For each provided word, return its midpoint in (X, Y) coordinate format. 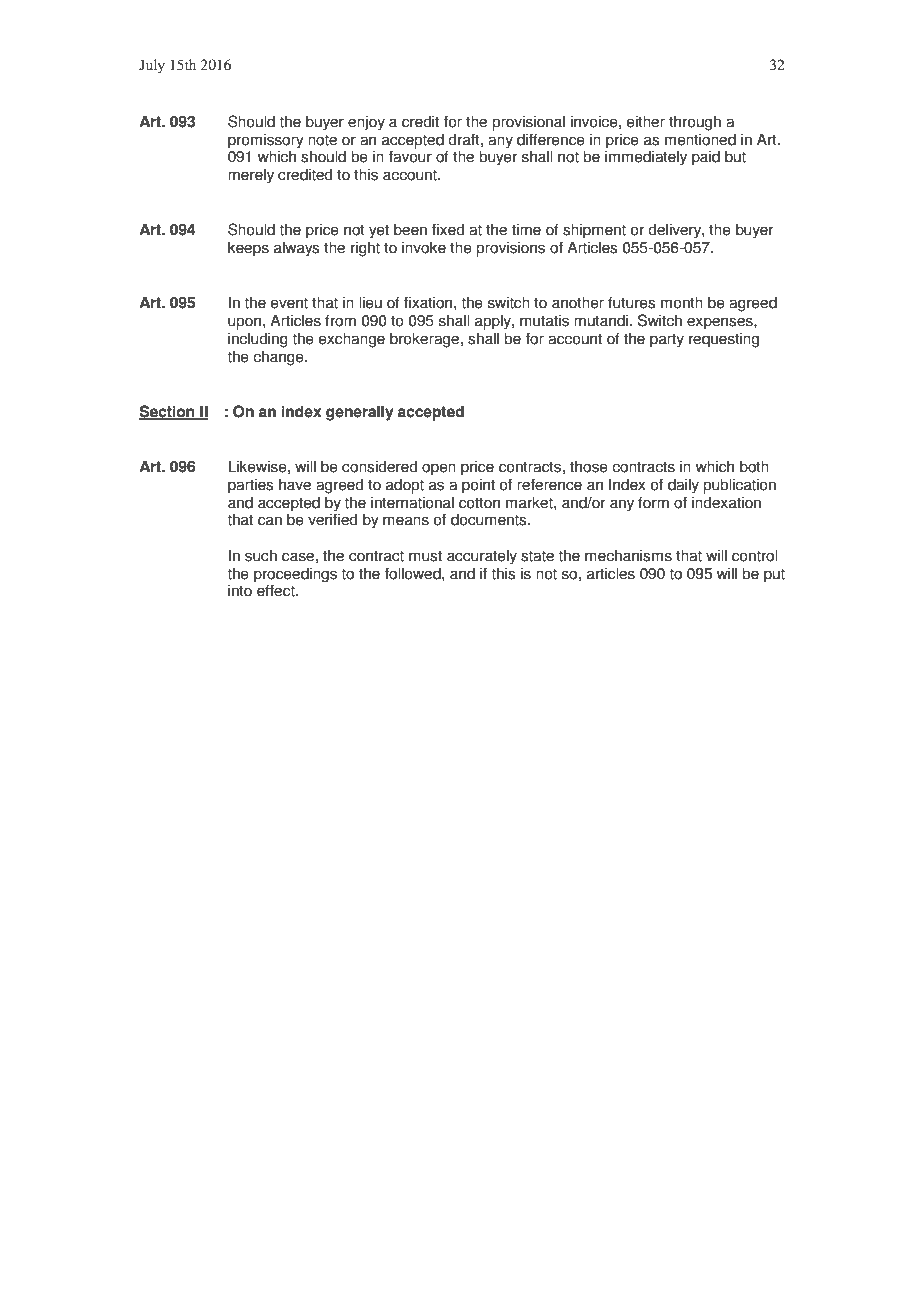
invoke (424, 247)
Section (168, 412)
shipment (594, 231)
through (695, 123)
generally (359, 413)
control (754, 555)
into (240, 590)
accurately (482, 557)
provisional (528, 123)
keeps (248, 249)
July (152, 66)
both (754, 466)
